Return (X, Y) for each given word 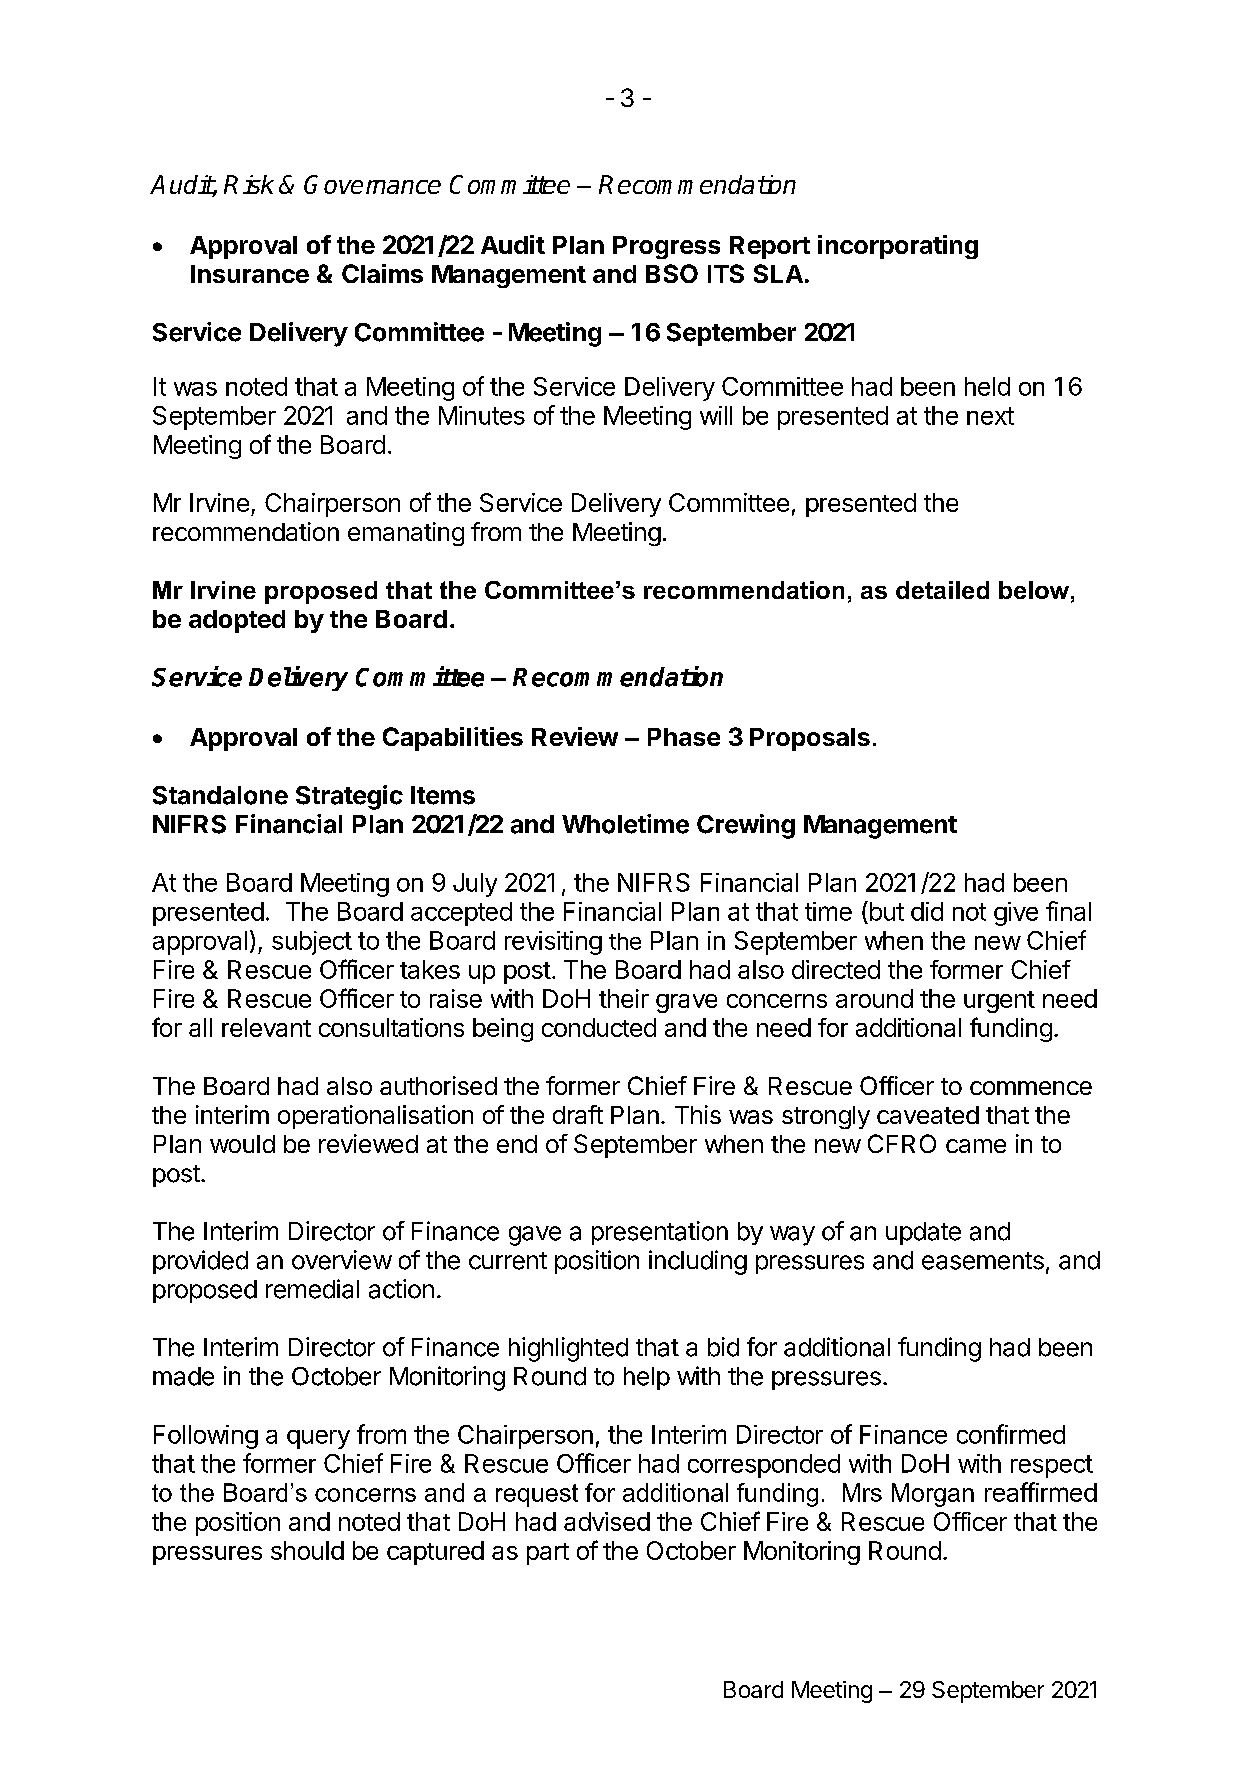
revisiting (553, 943)
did (927, 911)
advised (607, 1521)
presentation (660, 1233)
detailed (942, 590)
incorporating (898, 247)
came (976, 1146)
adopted (237, 621)
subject (312, 943)
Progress (666, 247)
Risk (249, 184)
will (716, 415)
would (242, 1144)
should (307, 1550)
